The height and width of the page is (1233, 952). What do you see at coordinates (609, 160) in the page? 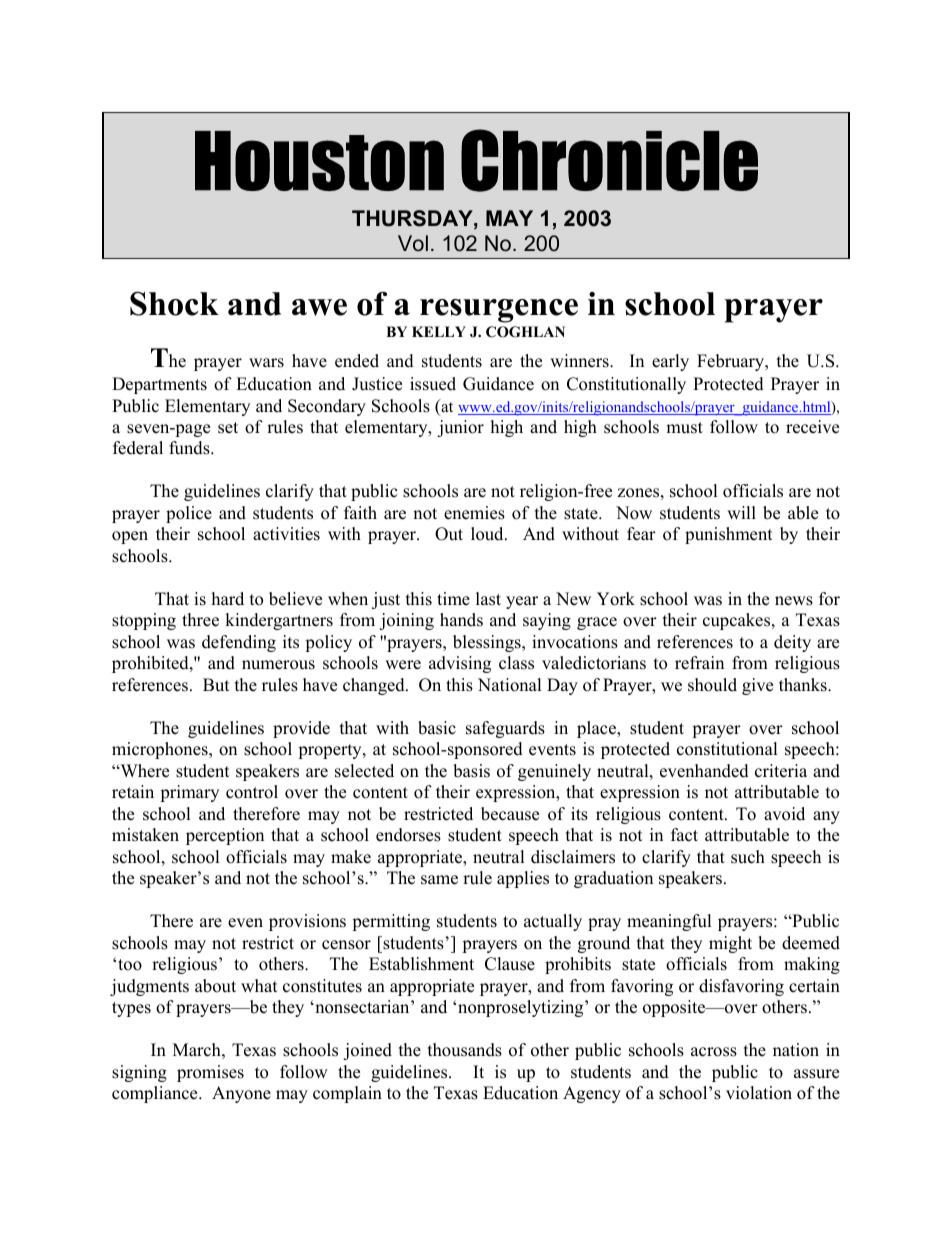
I see `Chronicle` at bounding box center [609, 160].
